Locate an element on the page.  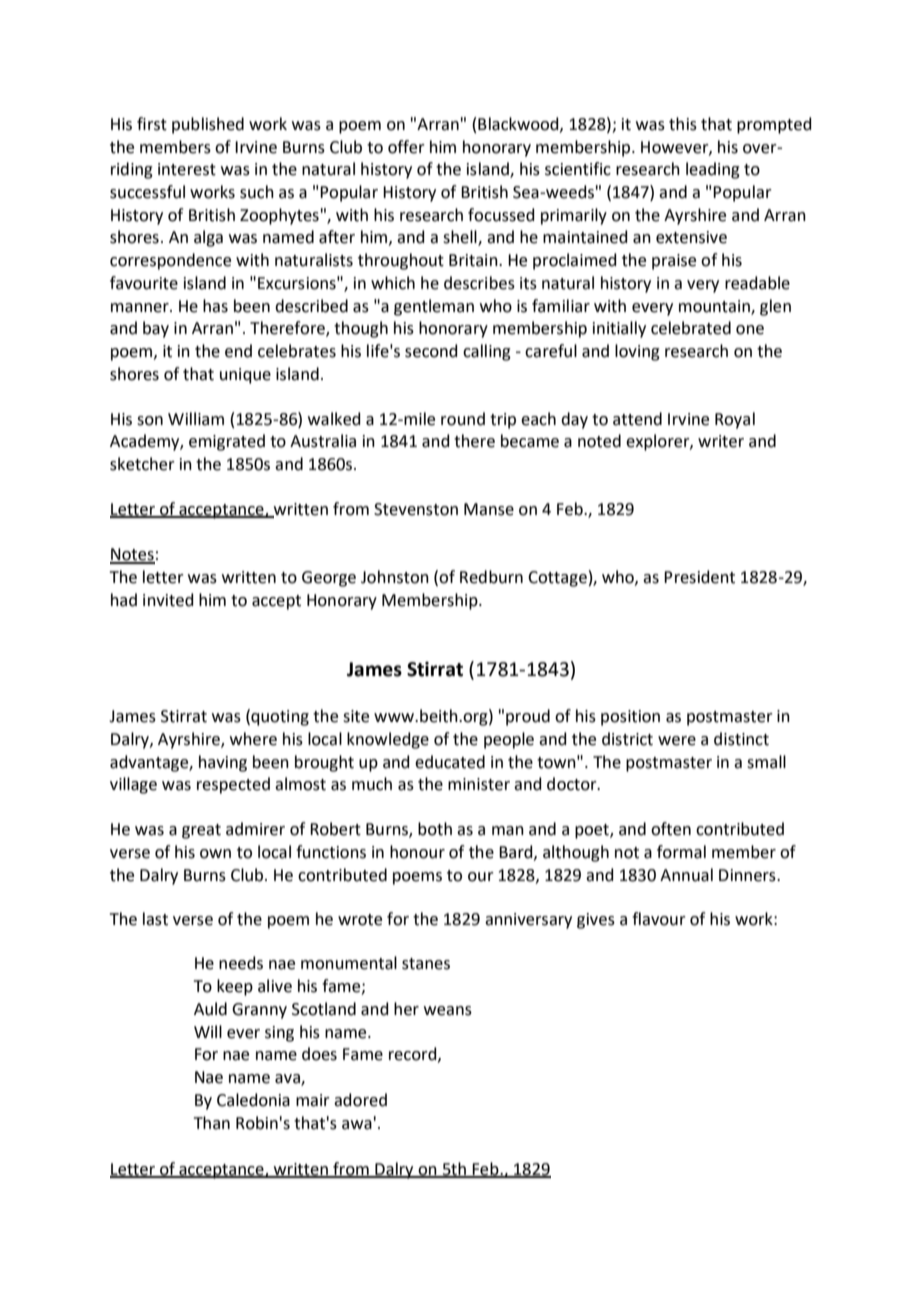
leading is located at coordinates (713, 170).
